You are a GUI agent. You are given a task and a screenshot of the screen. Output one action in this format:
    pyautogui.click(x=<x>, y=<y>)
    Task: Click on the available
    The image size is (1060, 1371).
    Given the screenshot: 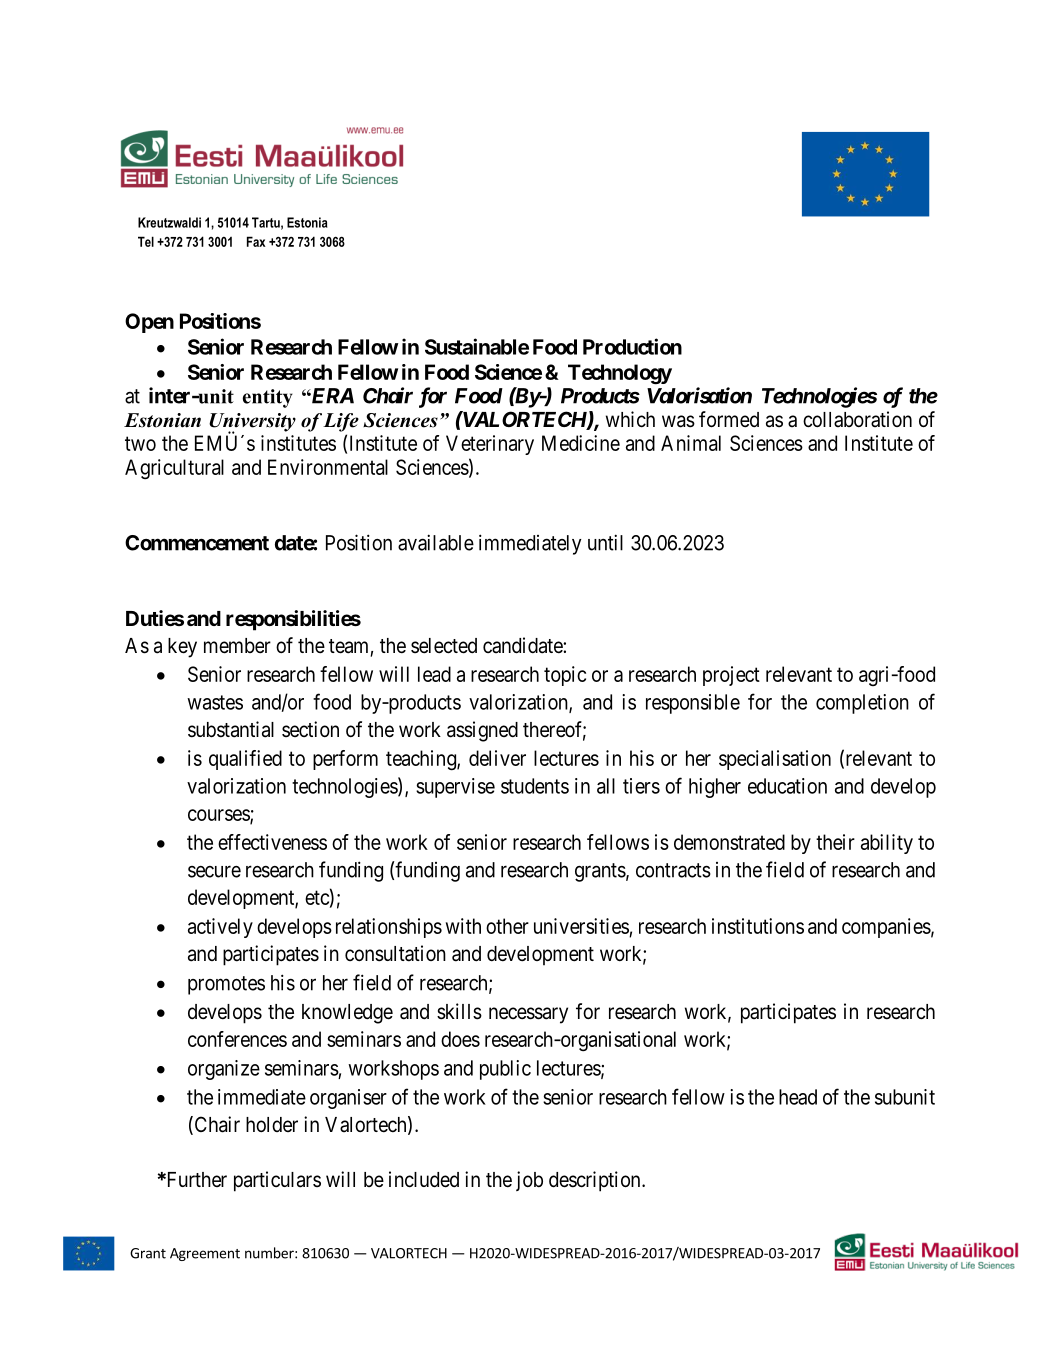 What is the action you would take?
    pyautogui.click(x=436, y=542)
